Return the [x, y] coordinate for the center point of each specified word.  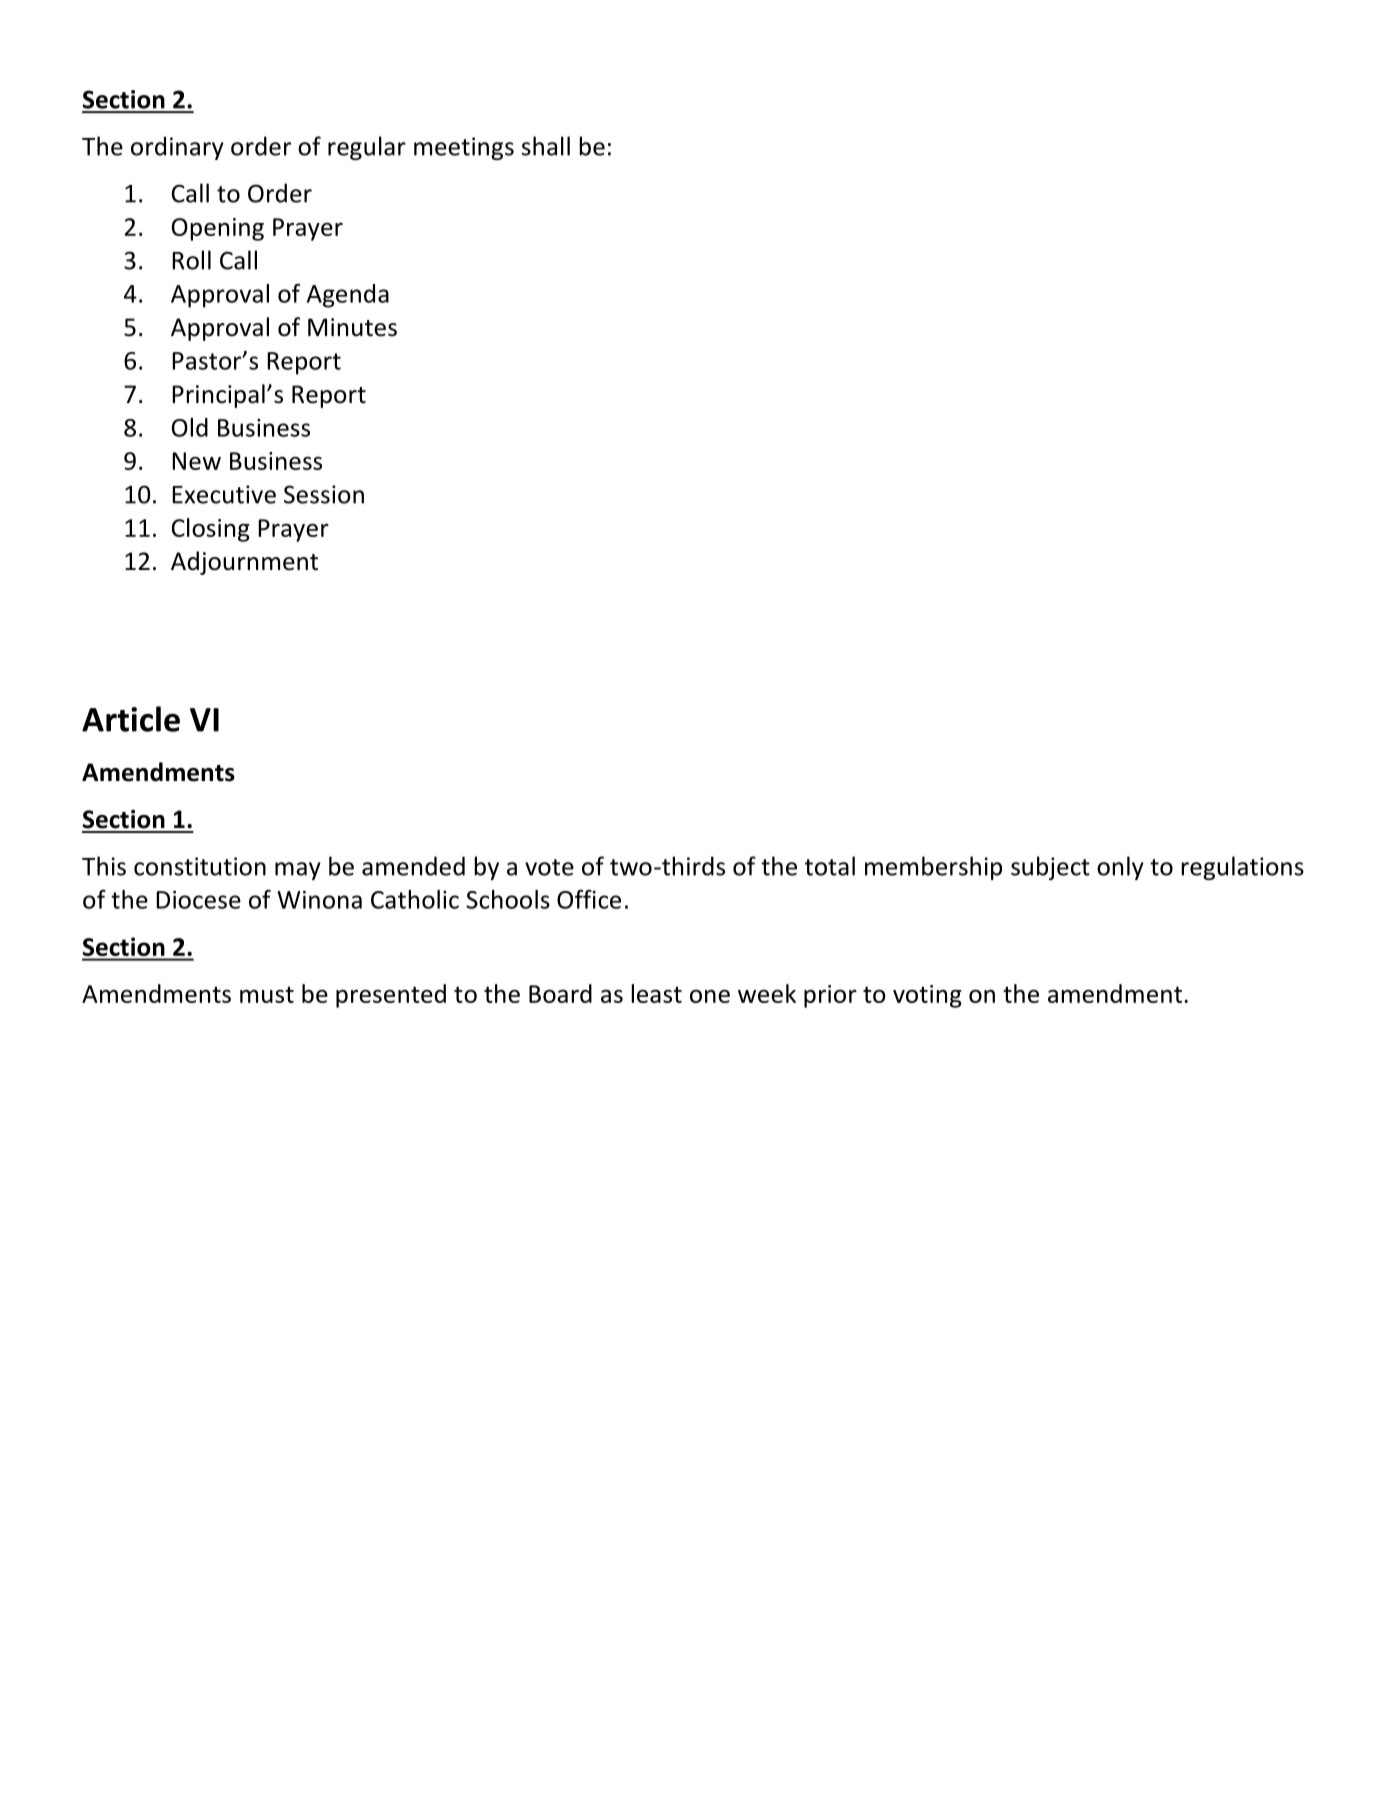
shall [546, 146]
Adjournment [244, 563]
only [1120, 868]
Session [324, 494]
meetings [464, 148]
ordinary [177, 148]
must [267, 994]
